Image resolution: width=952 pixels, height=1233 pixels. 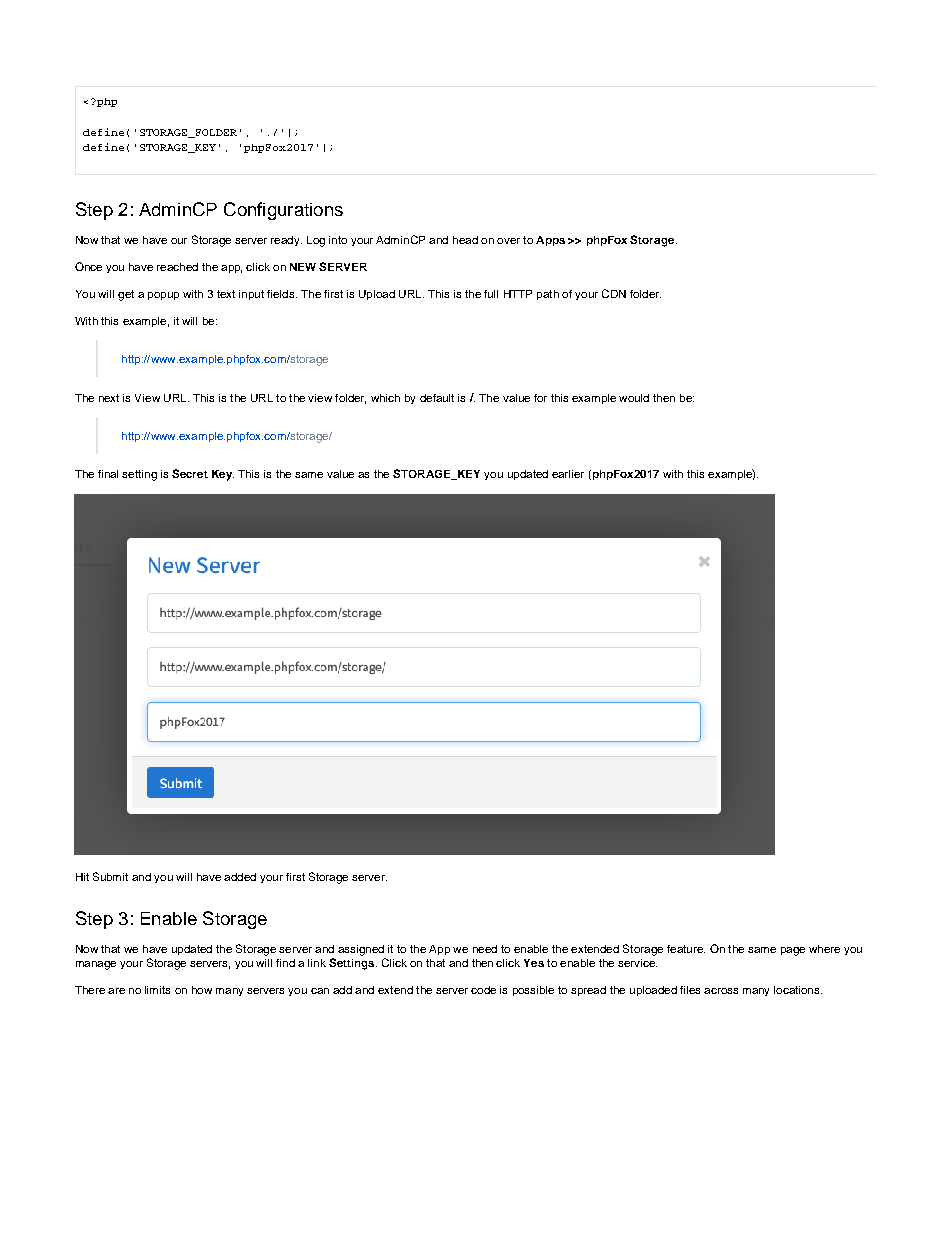 I want to click on Secret, so click(x=190, y=473).
